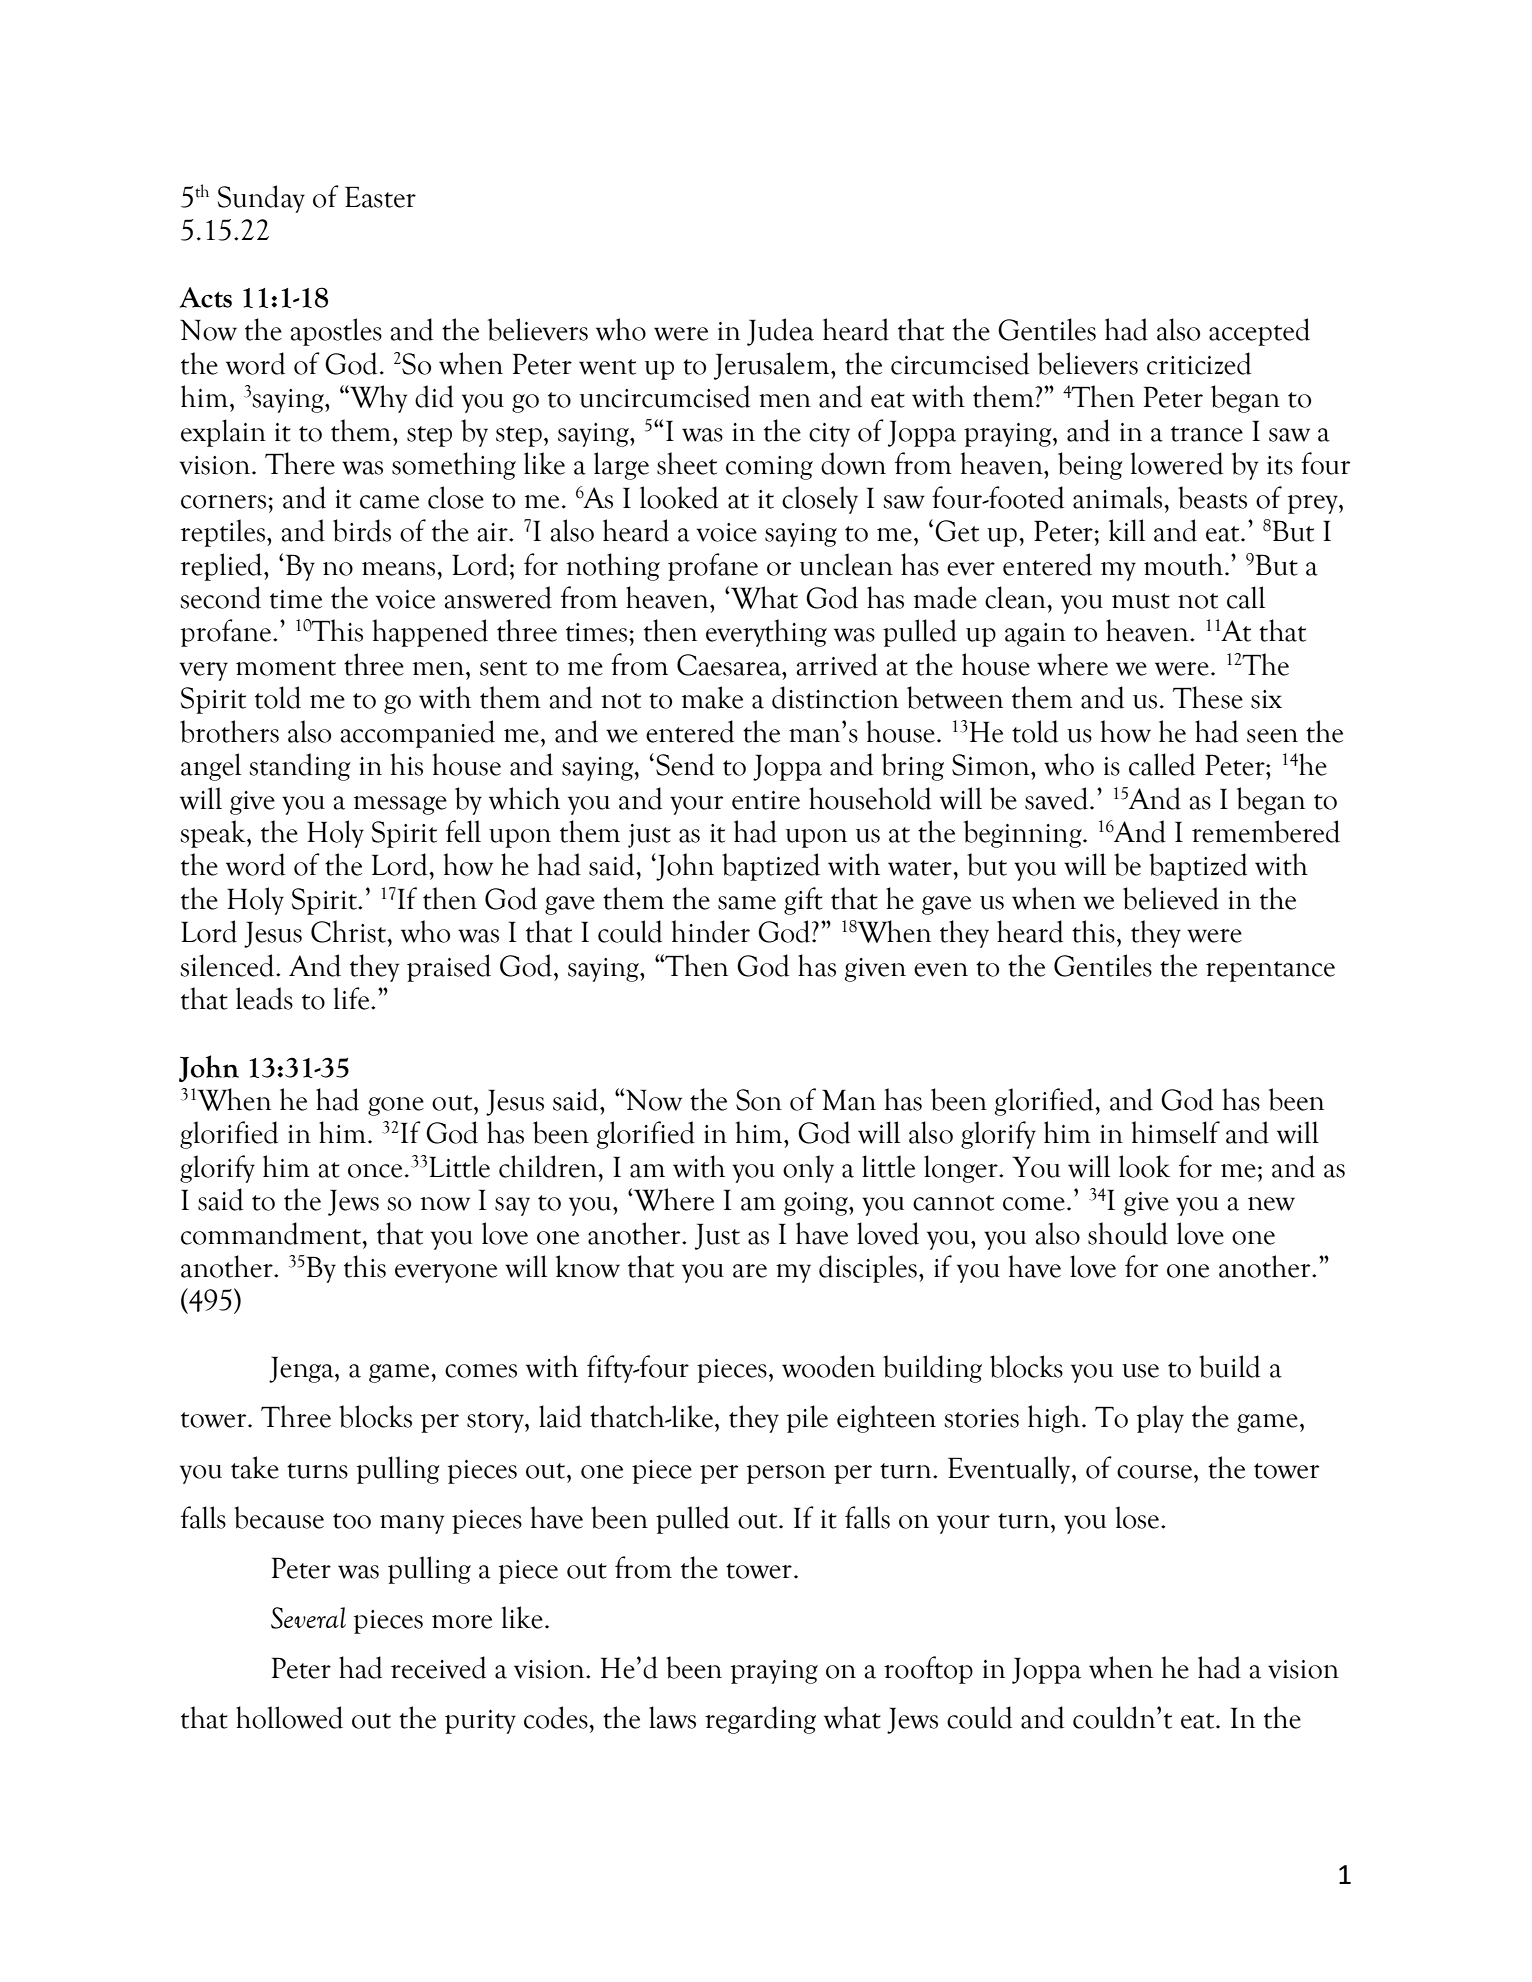 This screenshot has width=1532, height=1982. What do you see at coordinates (1056, 798) in the screenshot?
I see `saved` at bounding box center [1056, 798].
